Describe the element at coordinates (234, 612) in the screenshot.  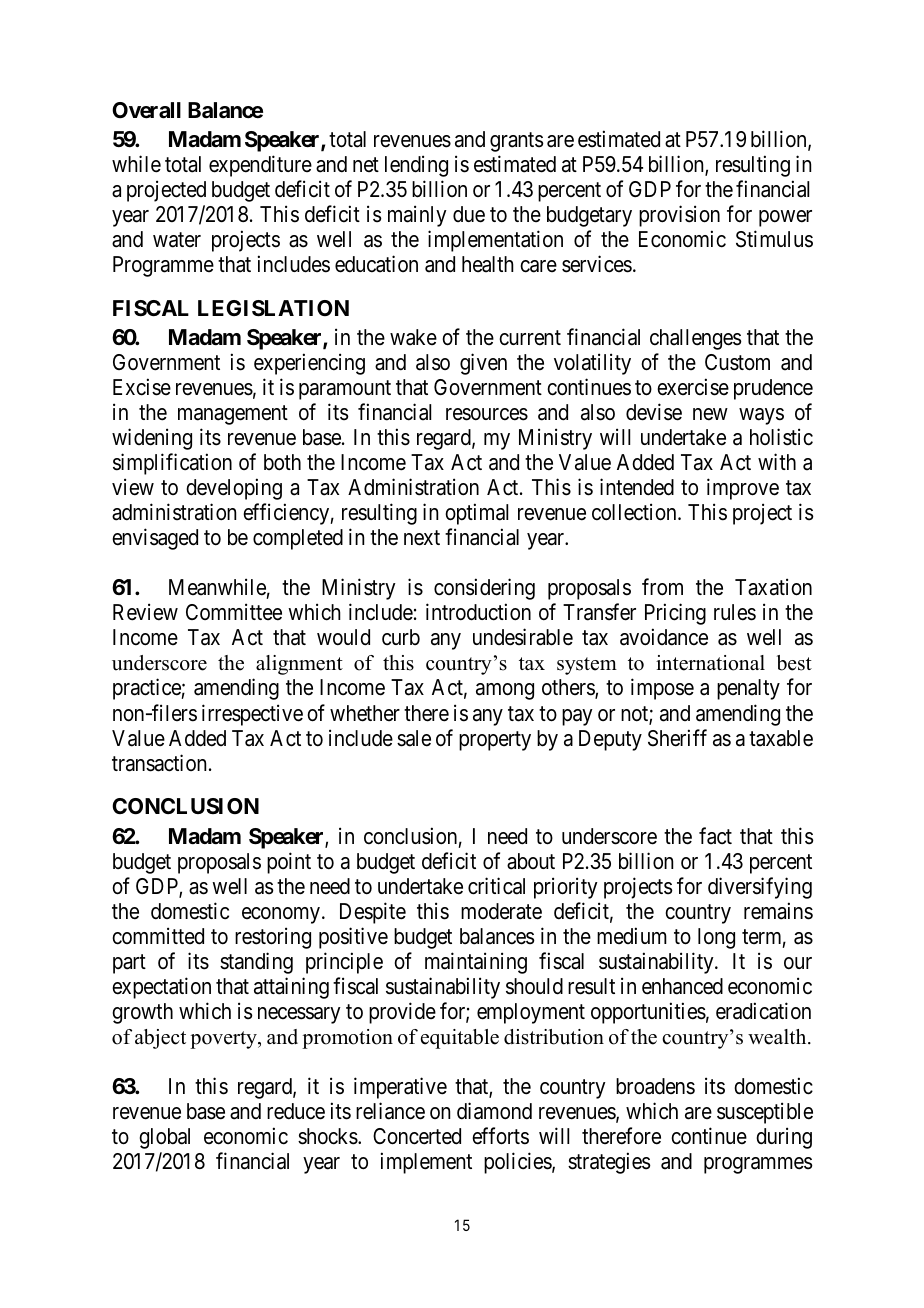
I see `Committee` at that location.
